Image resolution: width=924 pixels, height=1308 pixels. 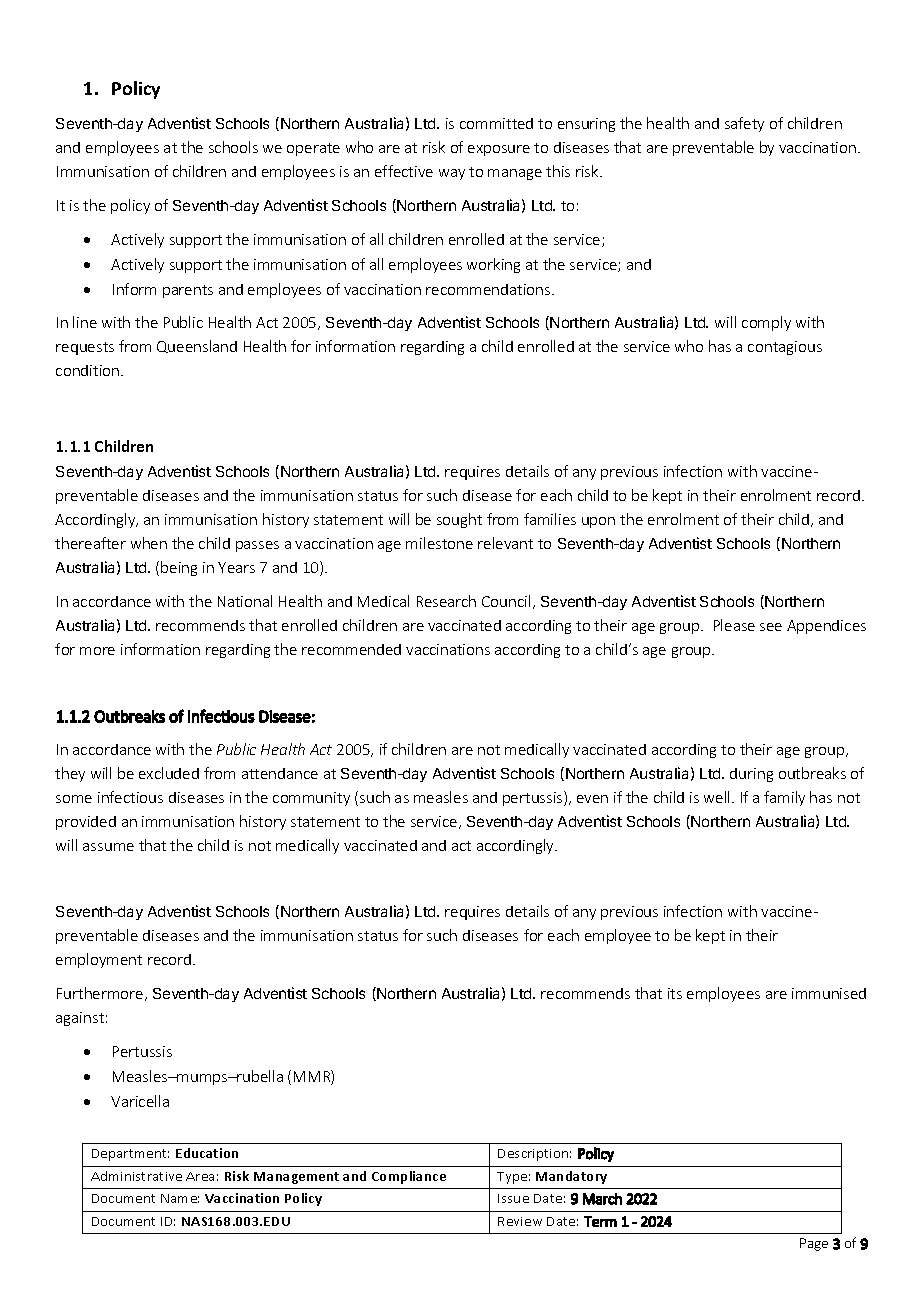 What do you see at coordinates (169, 773) in the screenshot?
I see `excluded` at bounding box center [169, 773].
